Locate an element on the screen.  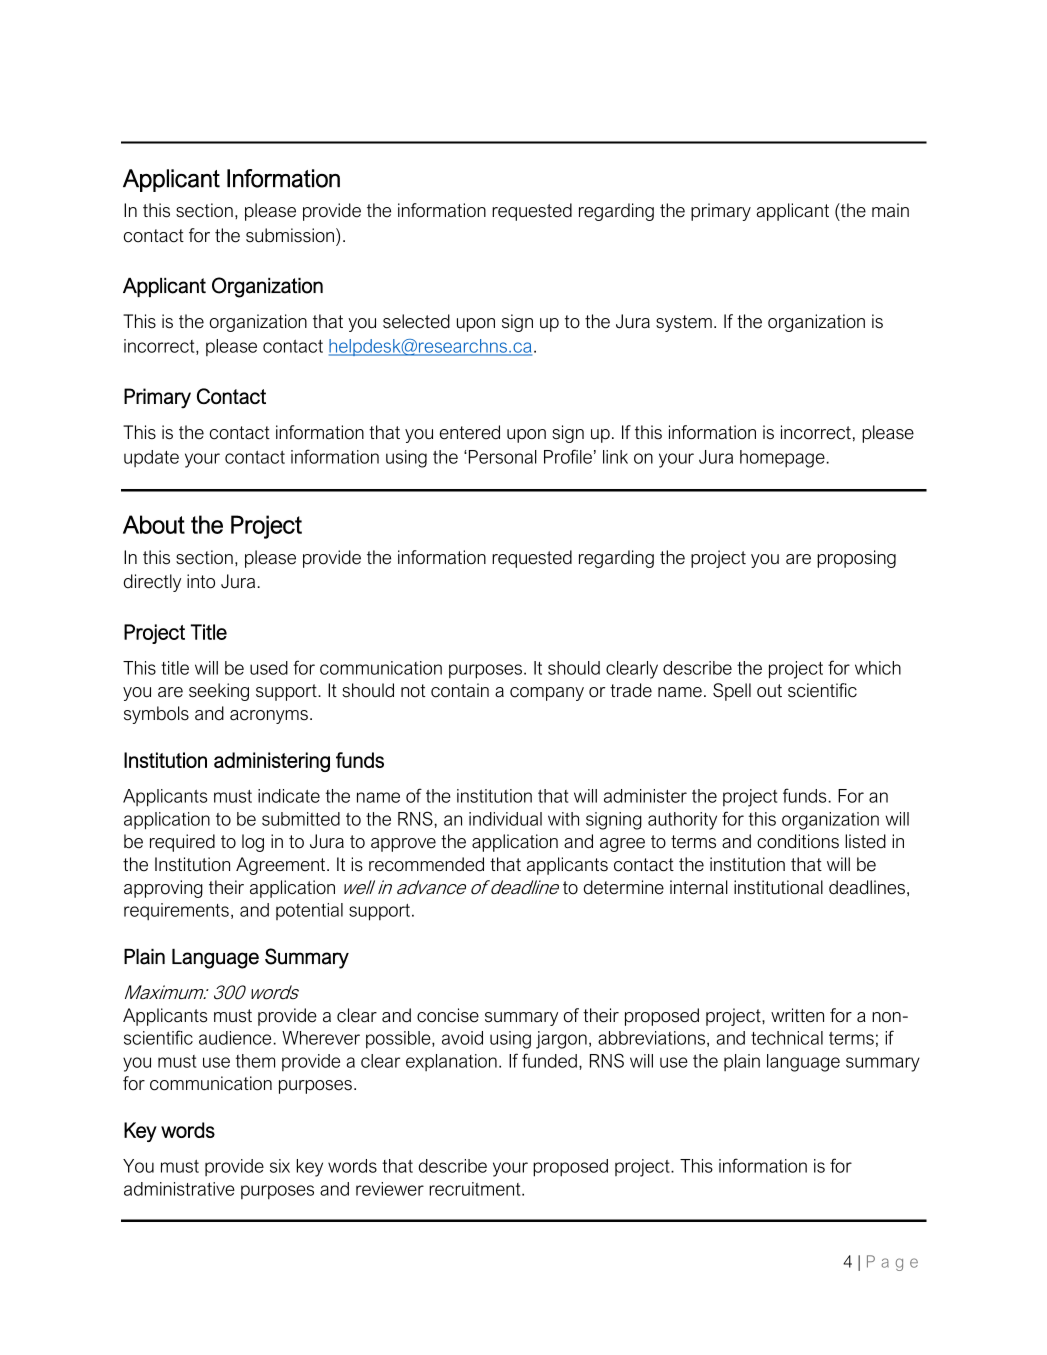
seeking is located at coordinates (219, 692).
